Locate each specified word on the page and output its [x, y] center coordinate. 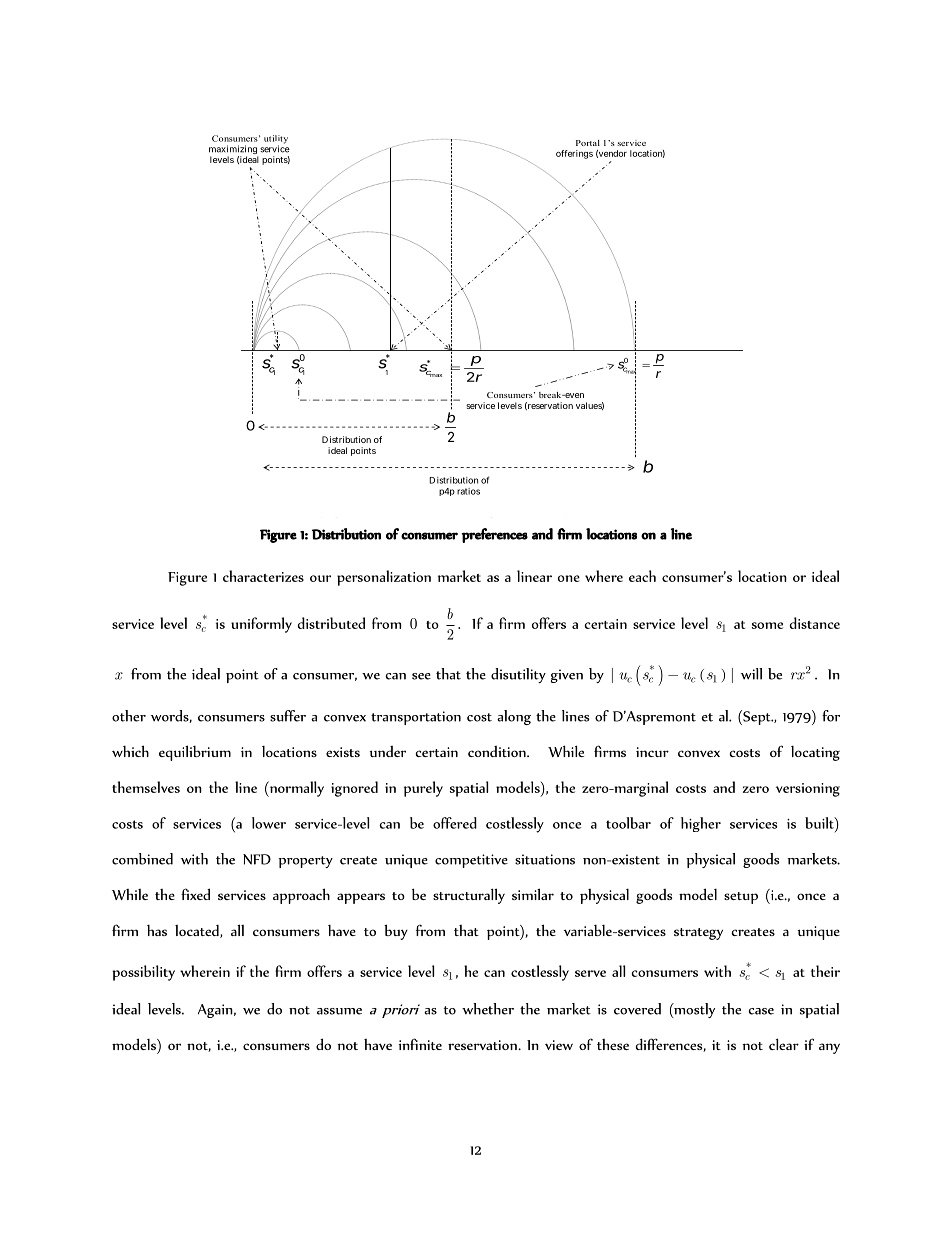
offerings [574, 154]
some [767, 625]
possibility [143, 973]
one [569, 578]
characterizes [263, 576]
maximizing [233, 151]
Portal [588, 143]
